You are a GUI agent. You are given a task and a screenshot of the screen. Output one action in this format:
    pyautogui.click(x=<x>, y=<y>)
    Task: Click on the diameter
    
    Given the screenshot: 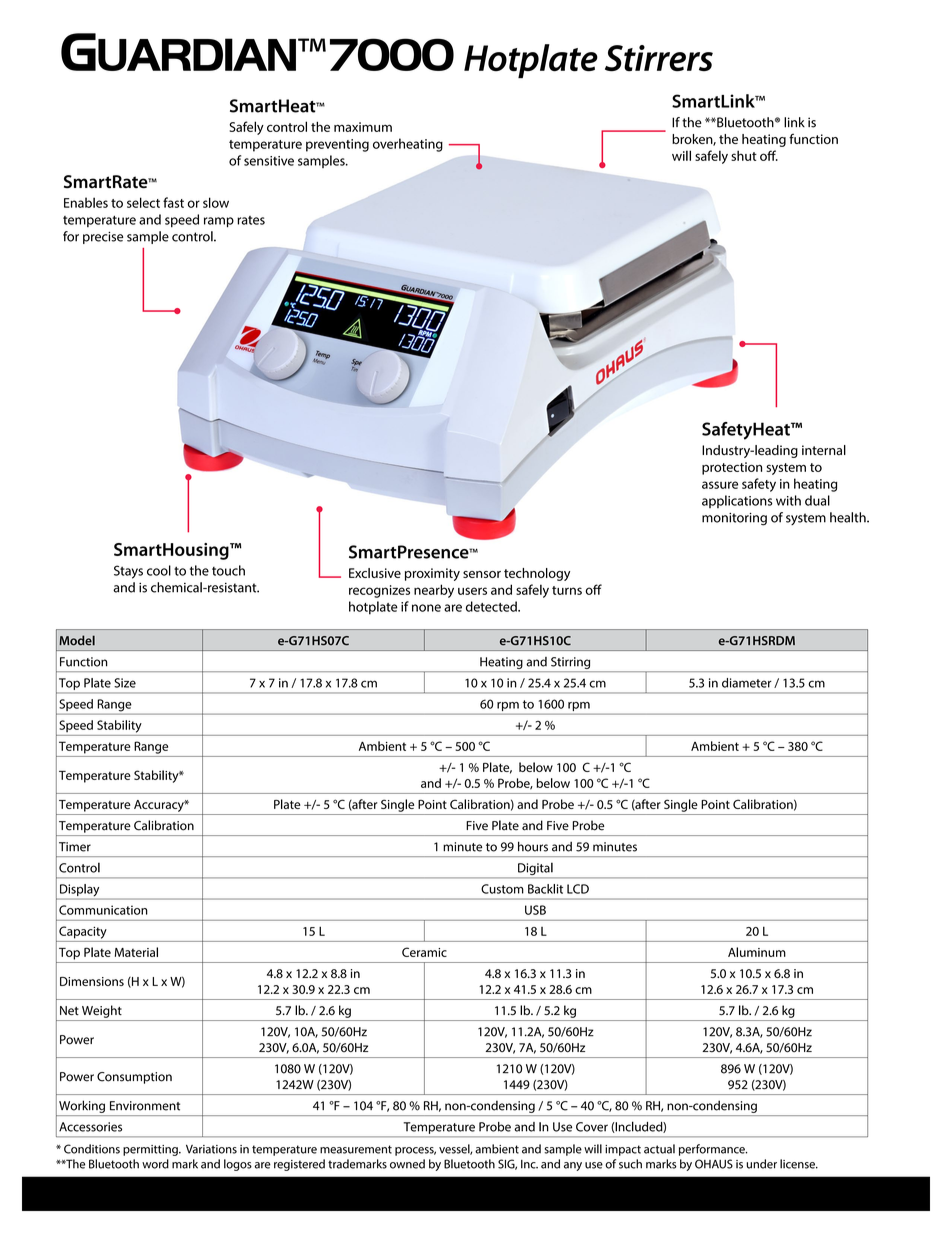 What is the action you would take?
    pyautogui.click(x=747, y=683)
